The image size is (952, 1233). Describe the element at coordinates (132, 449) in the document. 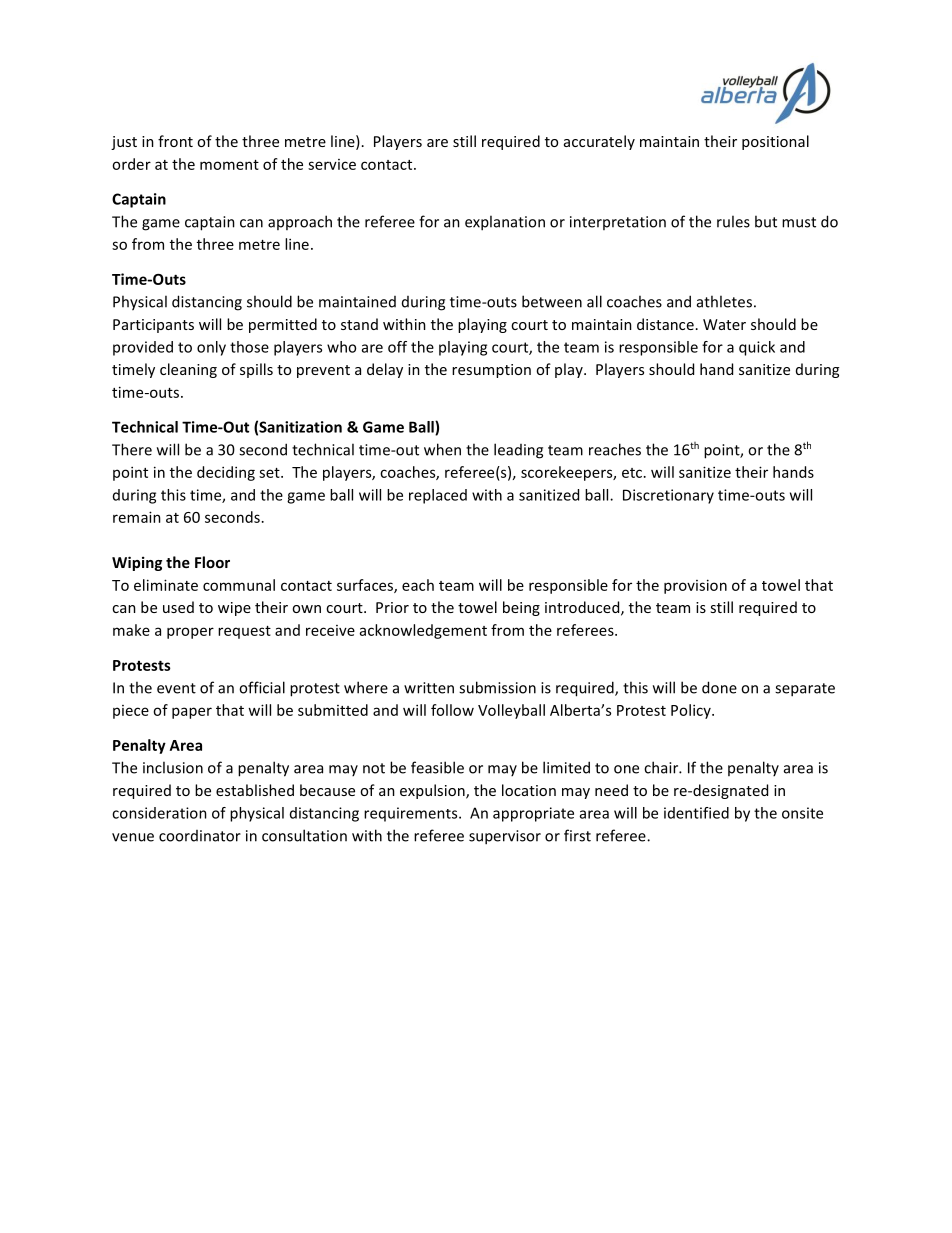

I see `There` at that location.
